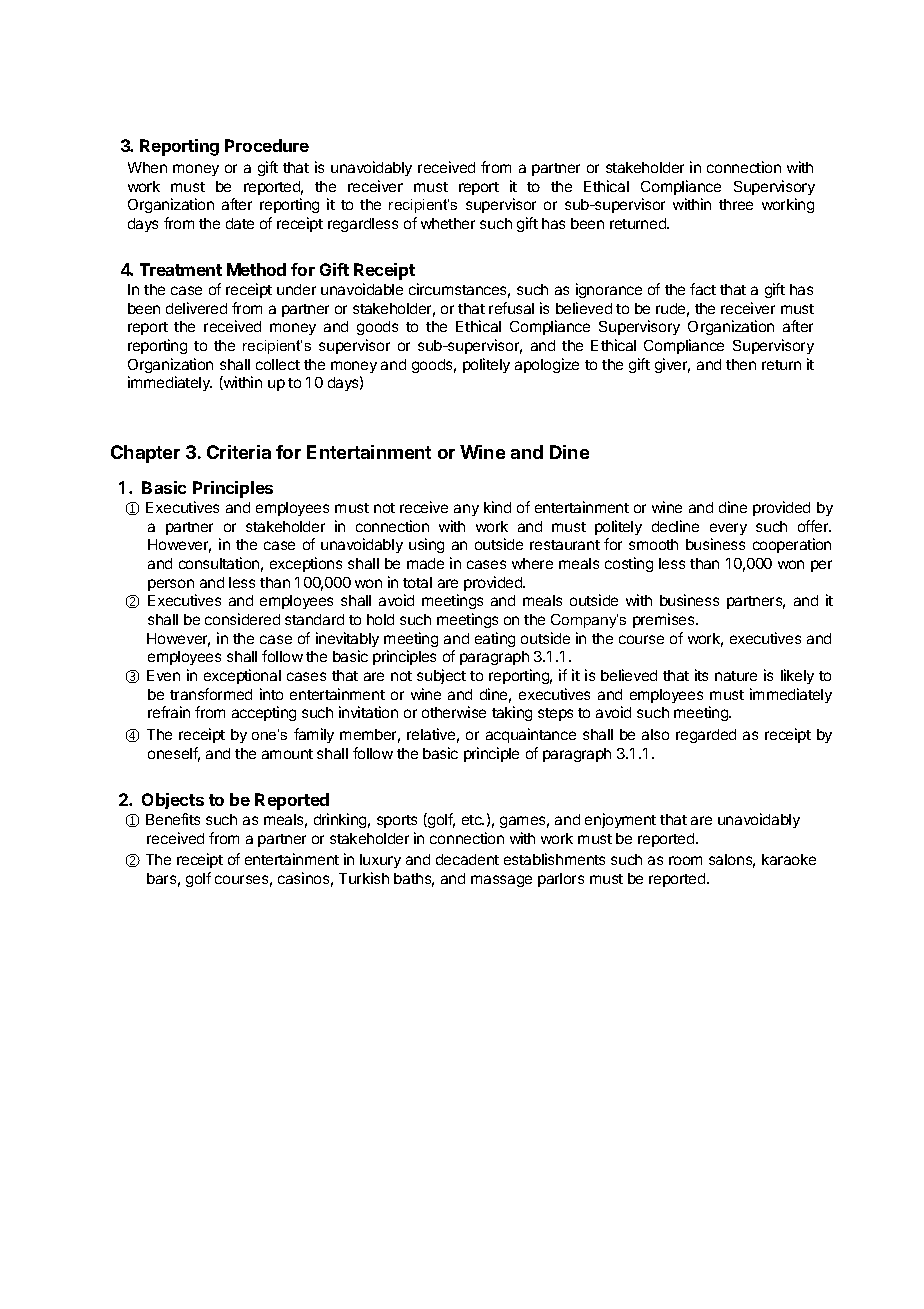 This document has width=924, height=1309. What do you see at coordinates (267, 145) in the document?
I see `Procedure` at bounding box center [267, 145].
